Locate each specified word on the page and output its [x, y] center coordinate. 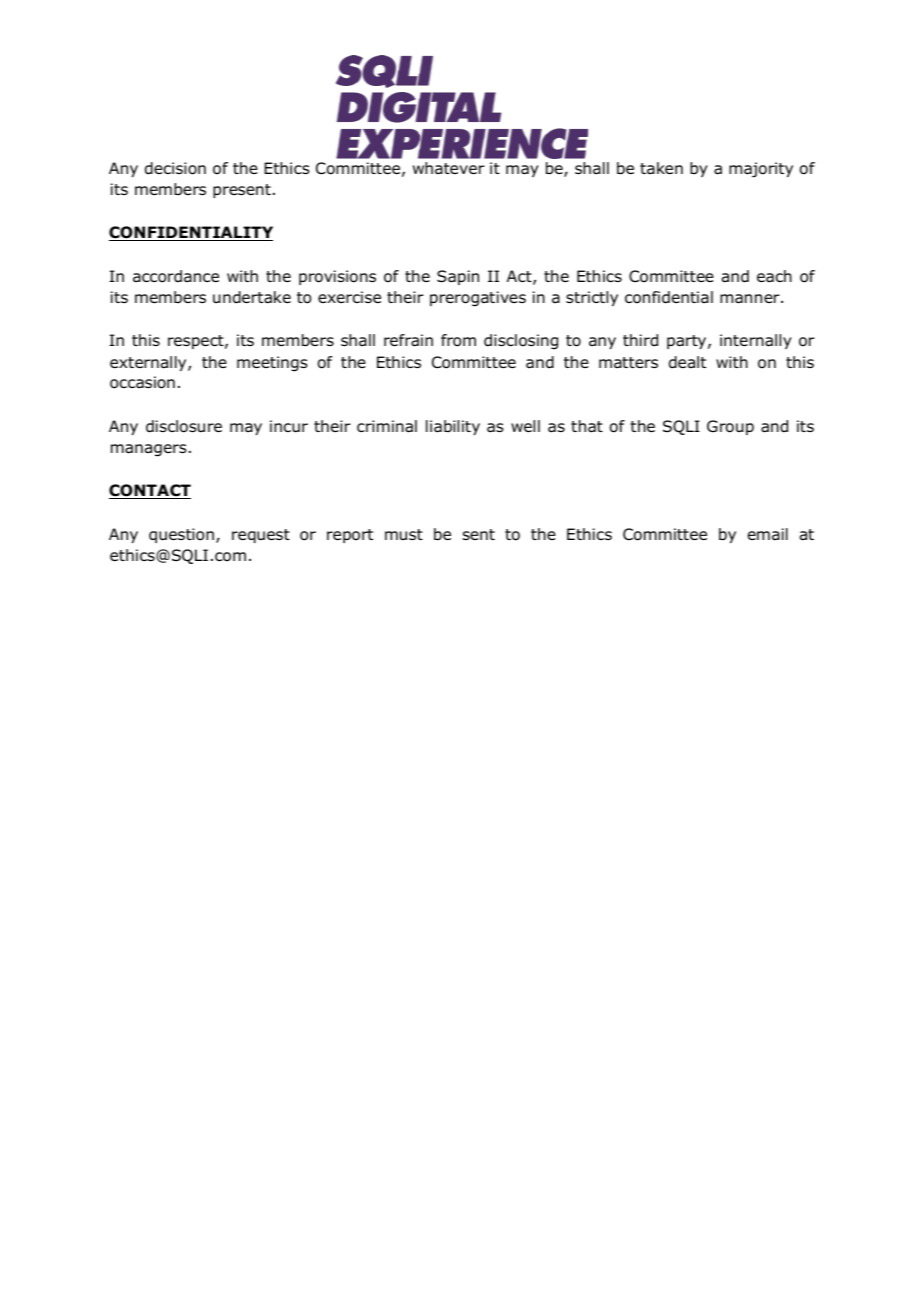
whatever [449, 168]
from [458, 340]
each [774, 276]
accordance [176, 276]
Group [730, 427]
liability [453, 427]
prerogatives [478, 299]
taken [661, 168]
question [181, 535]
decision [175, 168]
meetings [272, 364]
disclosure [184, 426]
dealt [687, 362]
